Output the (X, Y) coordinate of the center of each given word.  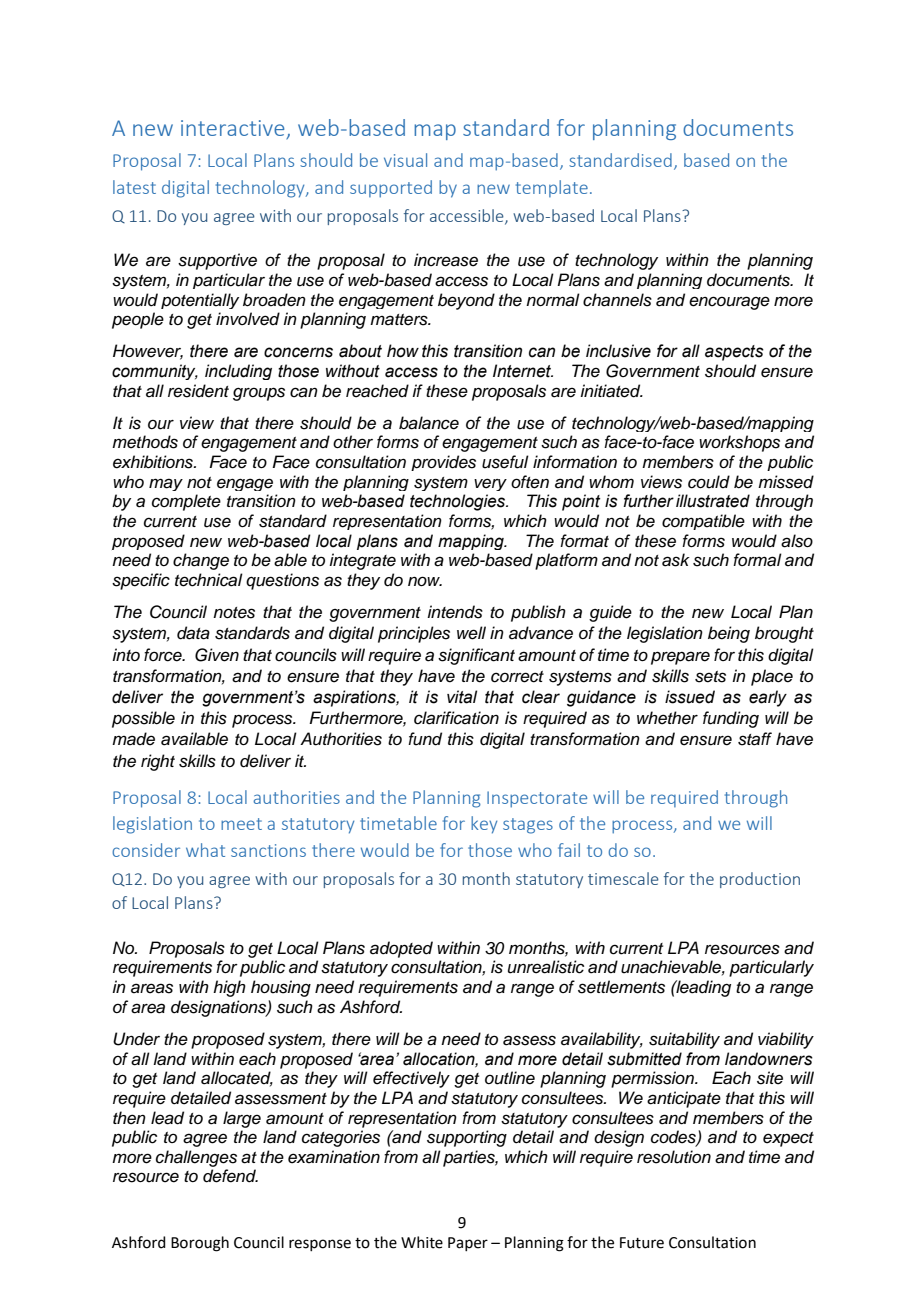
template (552, 188)
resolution (674, 1157)
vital (462, 697)
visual (405, 160)
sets (710, 677)
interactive (232, 128)
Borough (200, 1244)
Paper (468, 1244)
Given (217, 655)
